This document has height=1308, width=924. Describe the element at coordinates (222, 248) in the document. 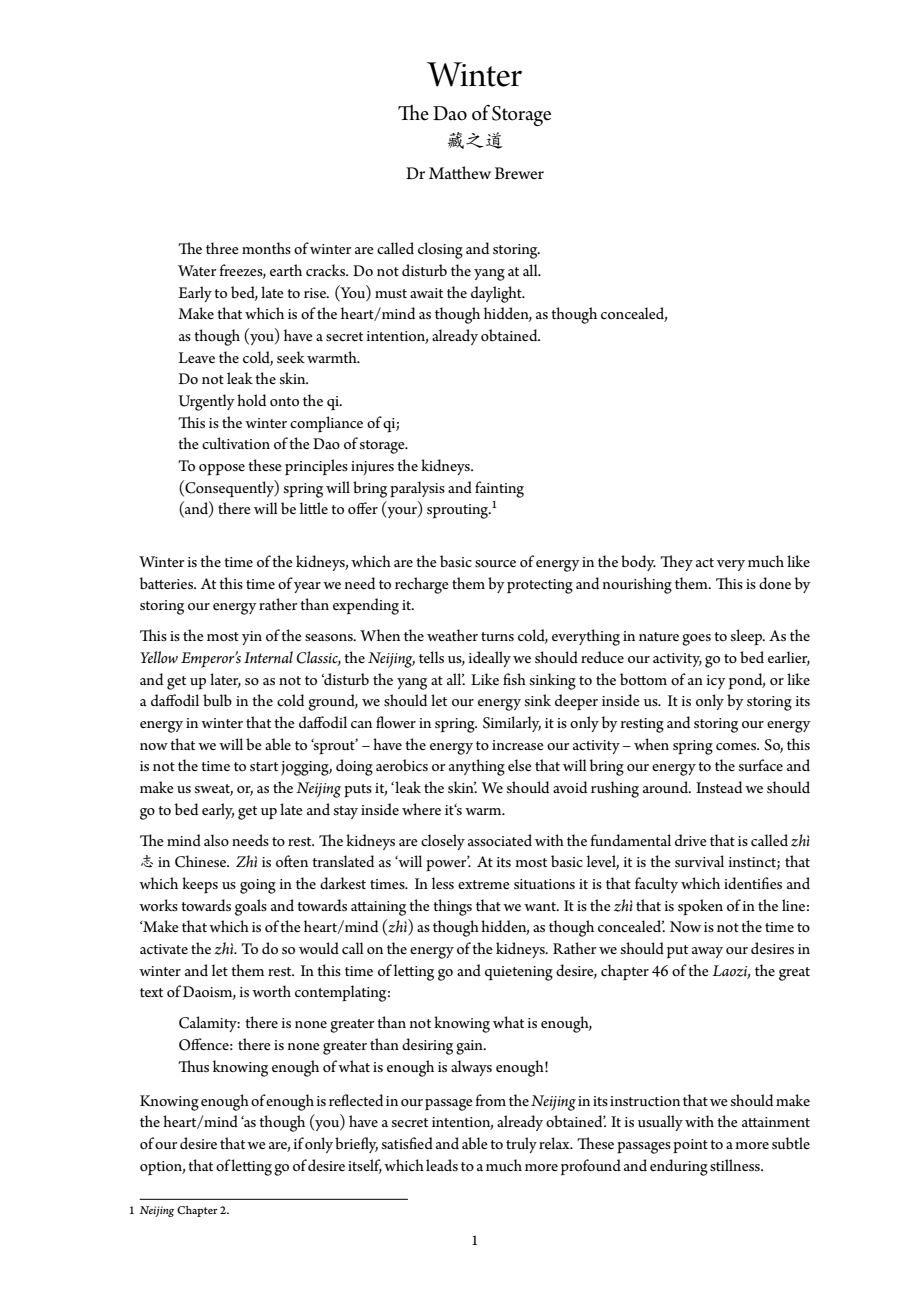

I see `three` at that location.
